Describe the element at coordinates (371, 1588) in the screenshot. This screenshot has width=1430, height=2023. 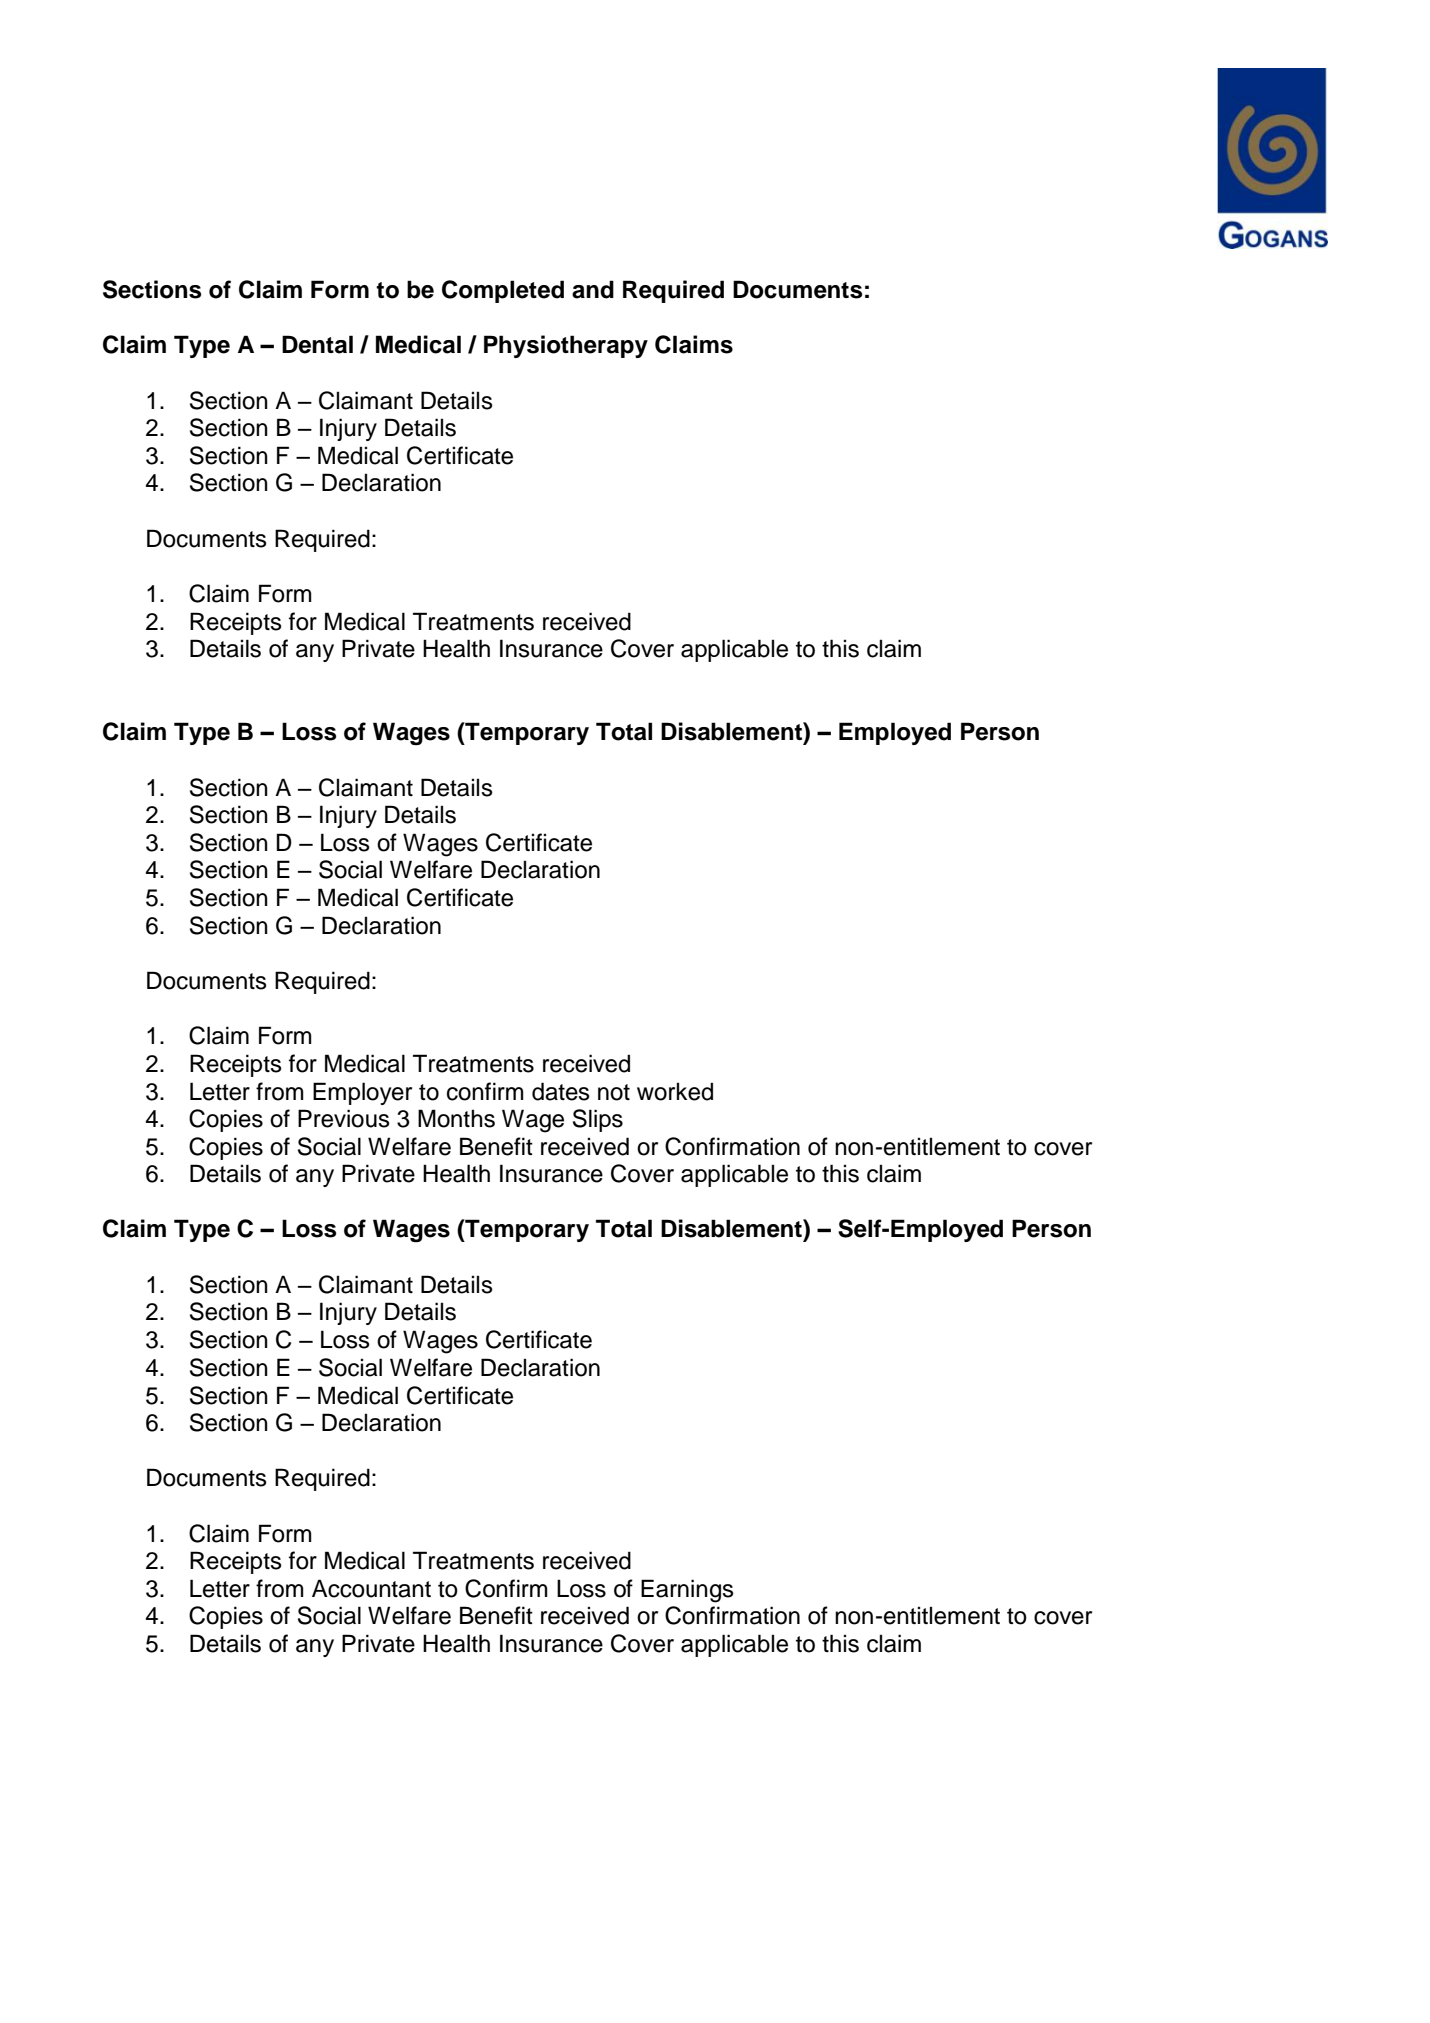
I see `Accountant` at that location.
